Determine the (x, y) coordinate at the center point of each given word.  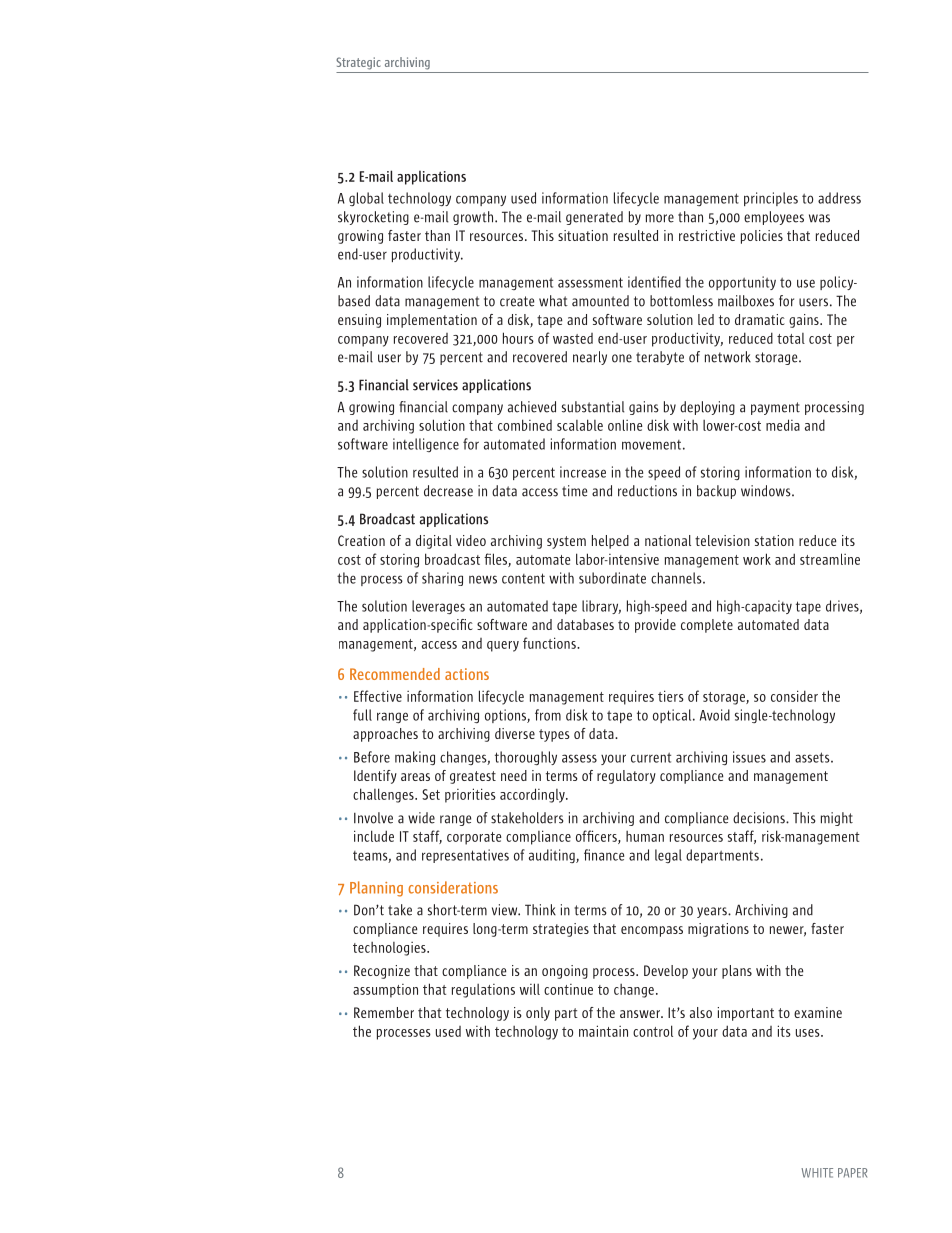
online (625, 425)
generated (594, 218)
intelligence (426, 445)
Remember (384, 1012)
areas (415, 777)
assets (813, 757)
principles (771, 199)
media (783, 425)
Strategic (358, 63)
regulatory (626, 777)
